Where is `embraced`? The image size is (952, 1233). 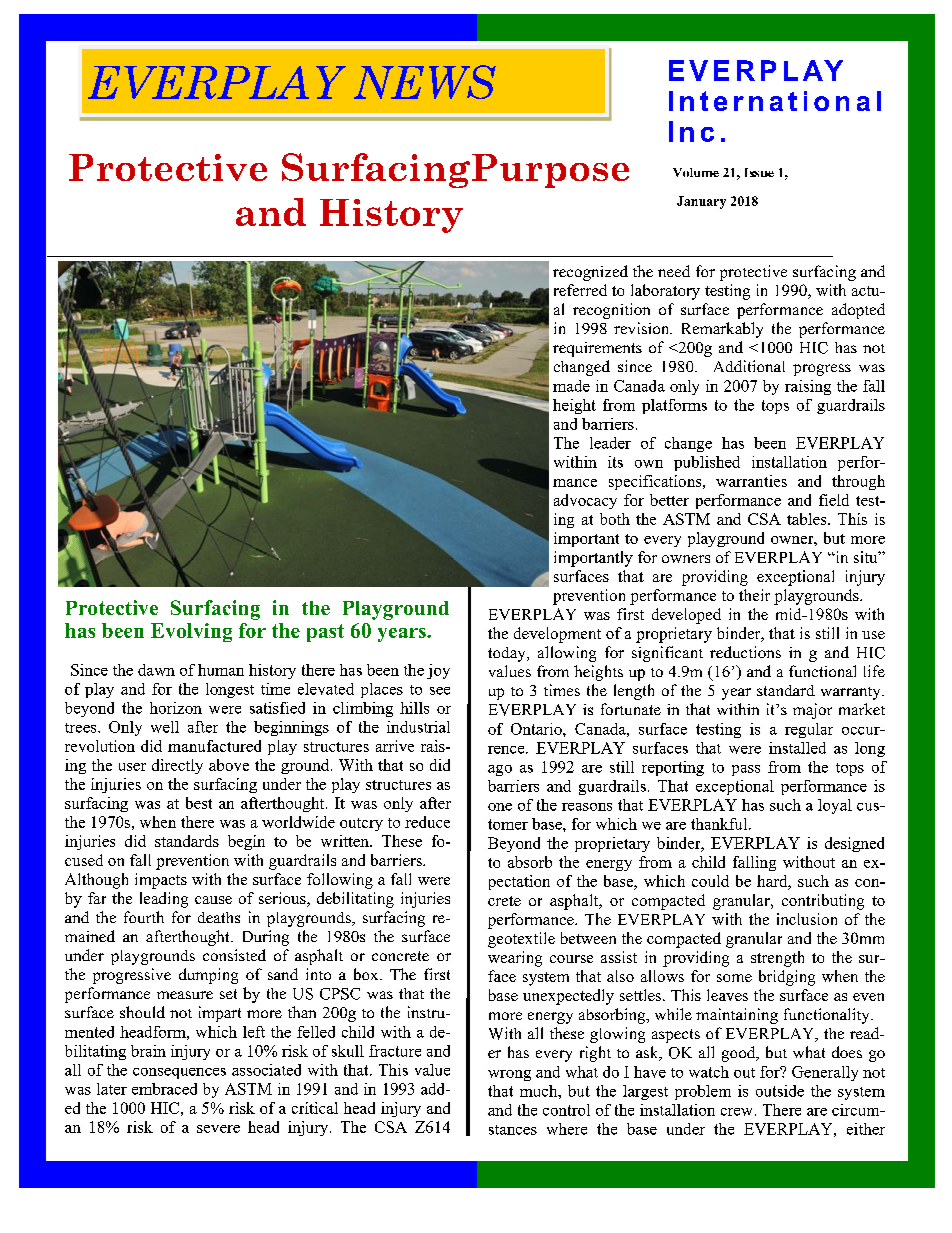
embraced is located at coordinates (164, 1089).
